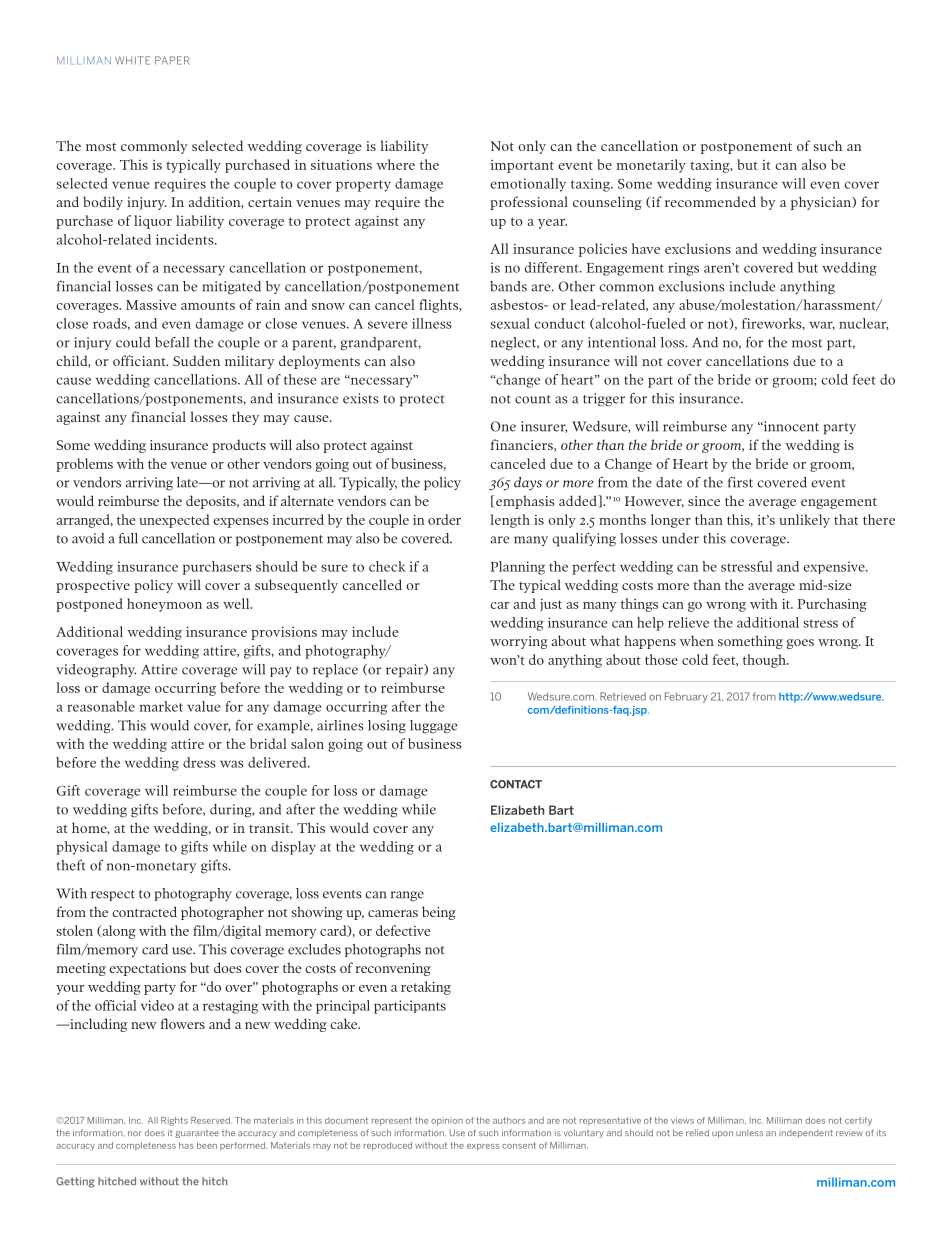 This screenshot has height=1233, width=952. Describe the element at coordinates (516, 784) in the screenshot. I see `CONTACT` at that location.
